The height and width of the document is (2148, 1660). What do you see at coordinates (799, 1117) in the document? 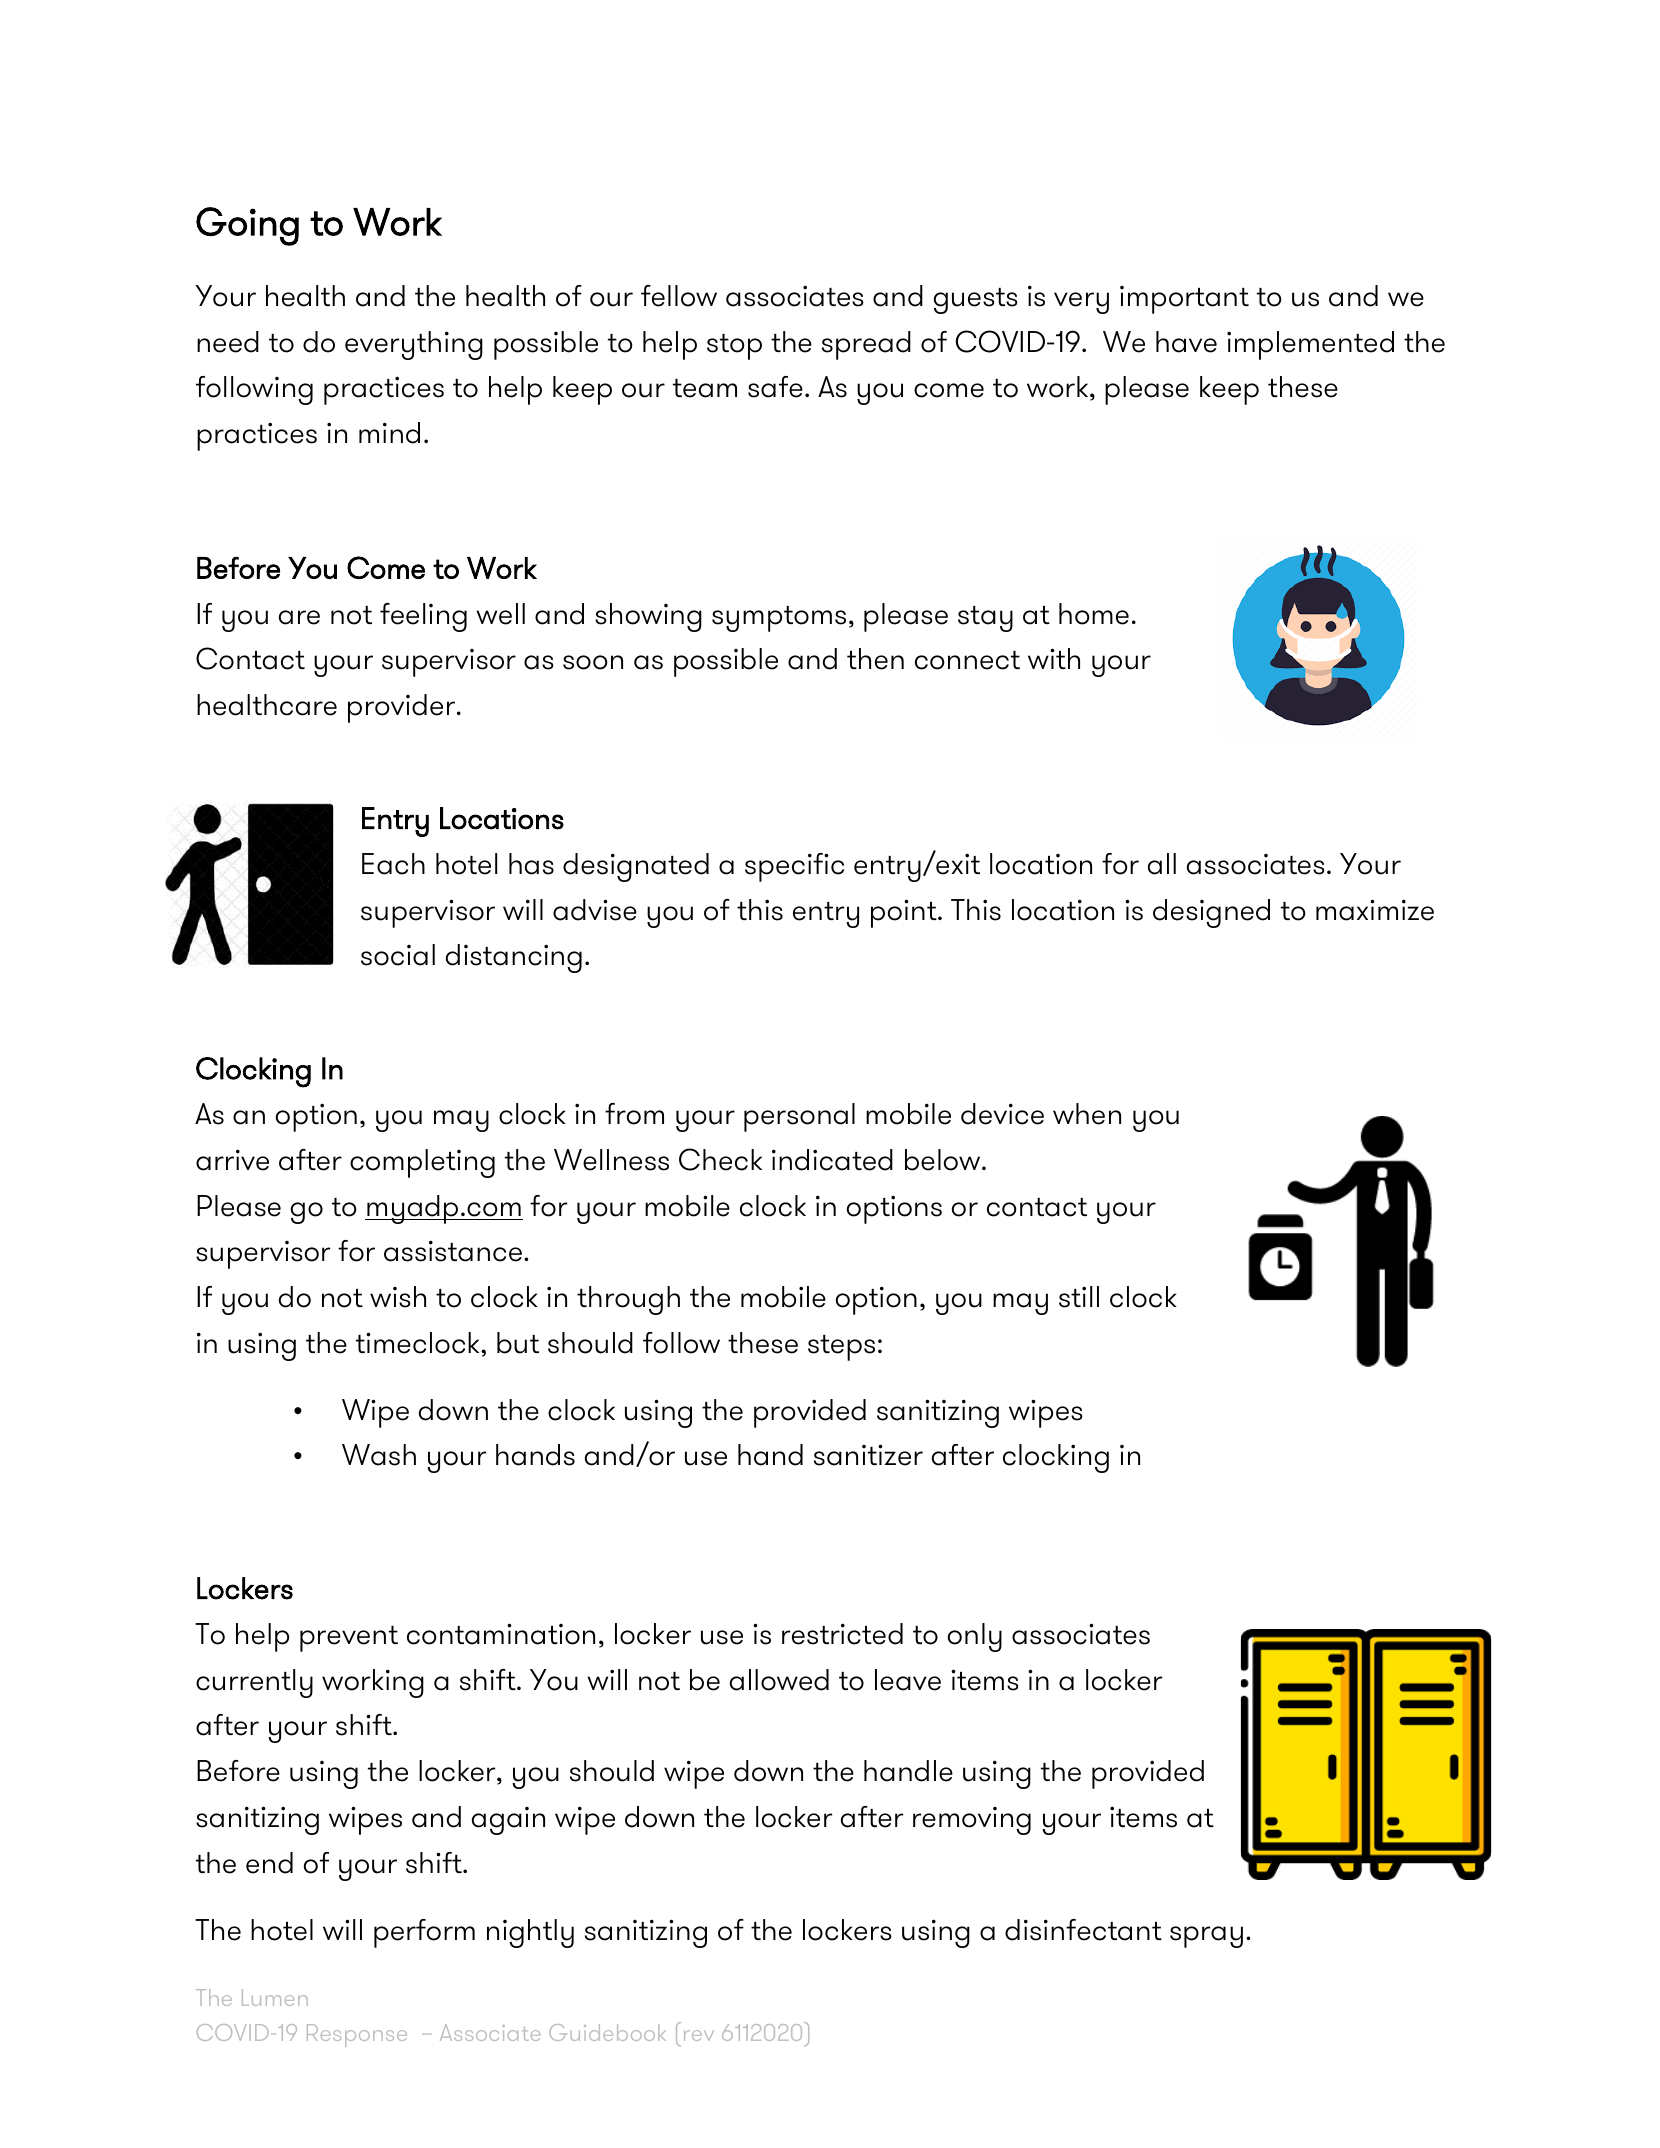
I see `personal` at bounding box center [799, 1117].
